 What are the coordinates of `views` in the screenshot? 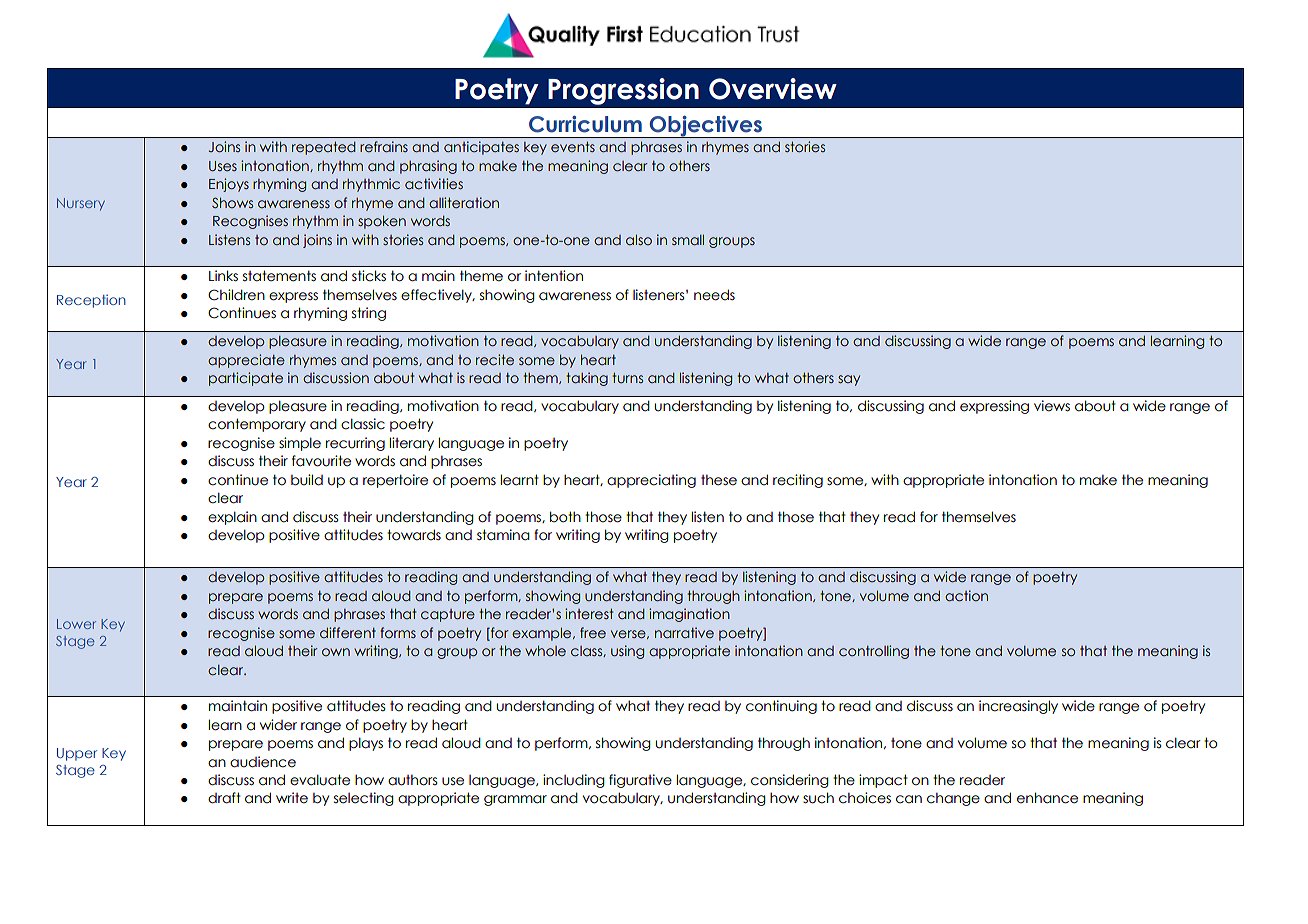 It's located at (1052, 406).
